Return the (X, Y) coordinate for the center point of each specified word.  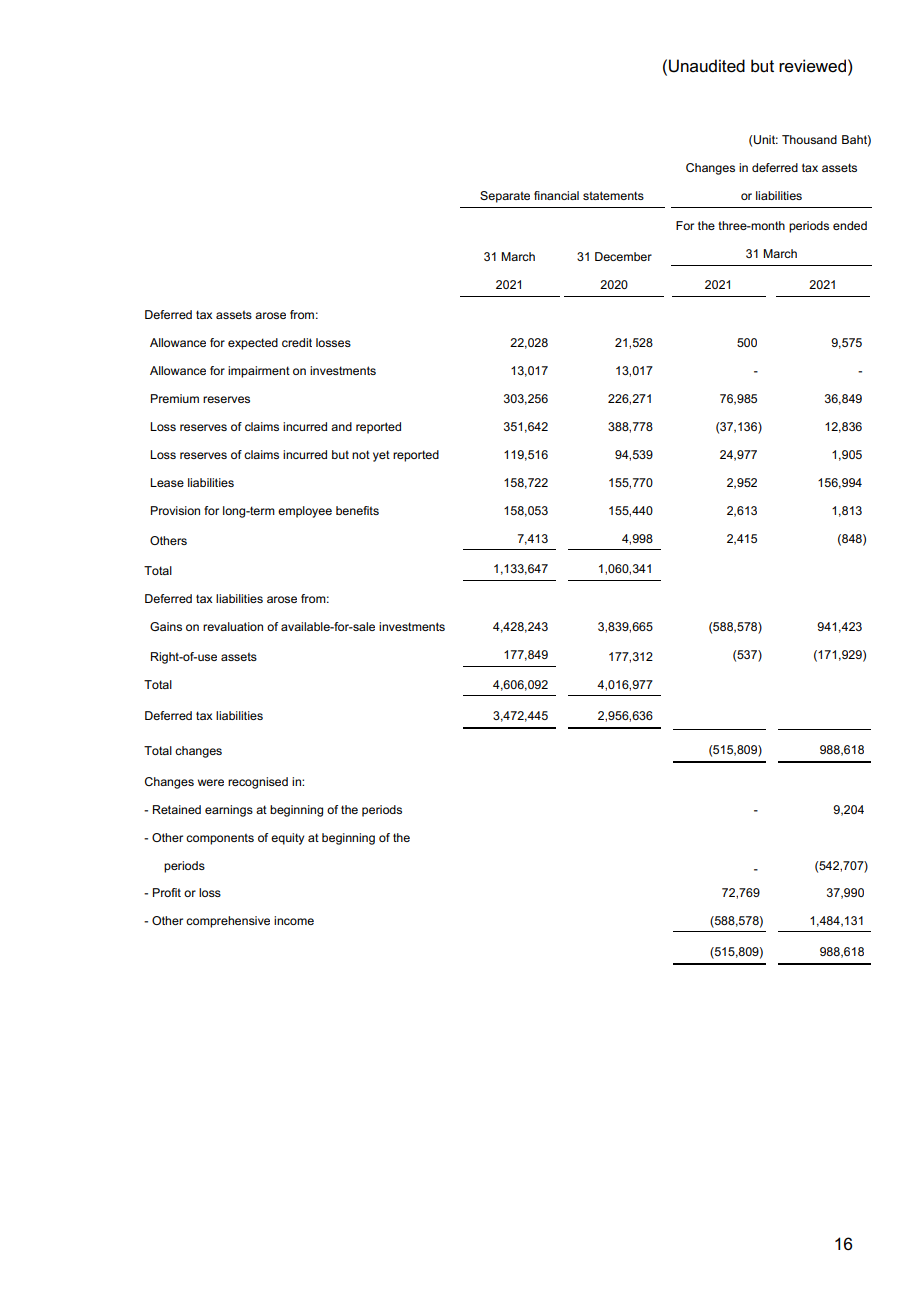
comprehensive (228, 922)
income (294, 920)
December (623, 256)
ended (850, 225)
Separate (505, 197)
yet (381, 456)
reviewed (812, 66)
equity (287, 839)
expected (253, 344)
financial (556, 195)
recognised (258, 783)
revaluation (233, 626)
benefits (357, 510)
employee (305, 512)
